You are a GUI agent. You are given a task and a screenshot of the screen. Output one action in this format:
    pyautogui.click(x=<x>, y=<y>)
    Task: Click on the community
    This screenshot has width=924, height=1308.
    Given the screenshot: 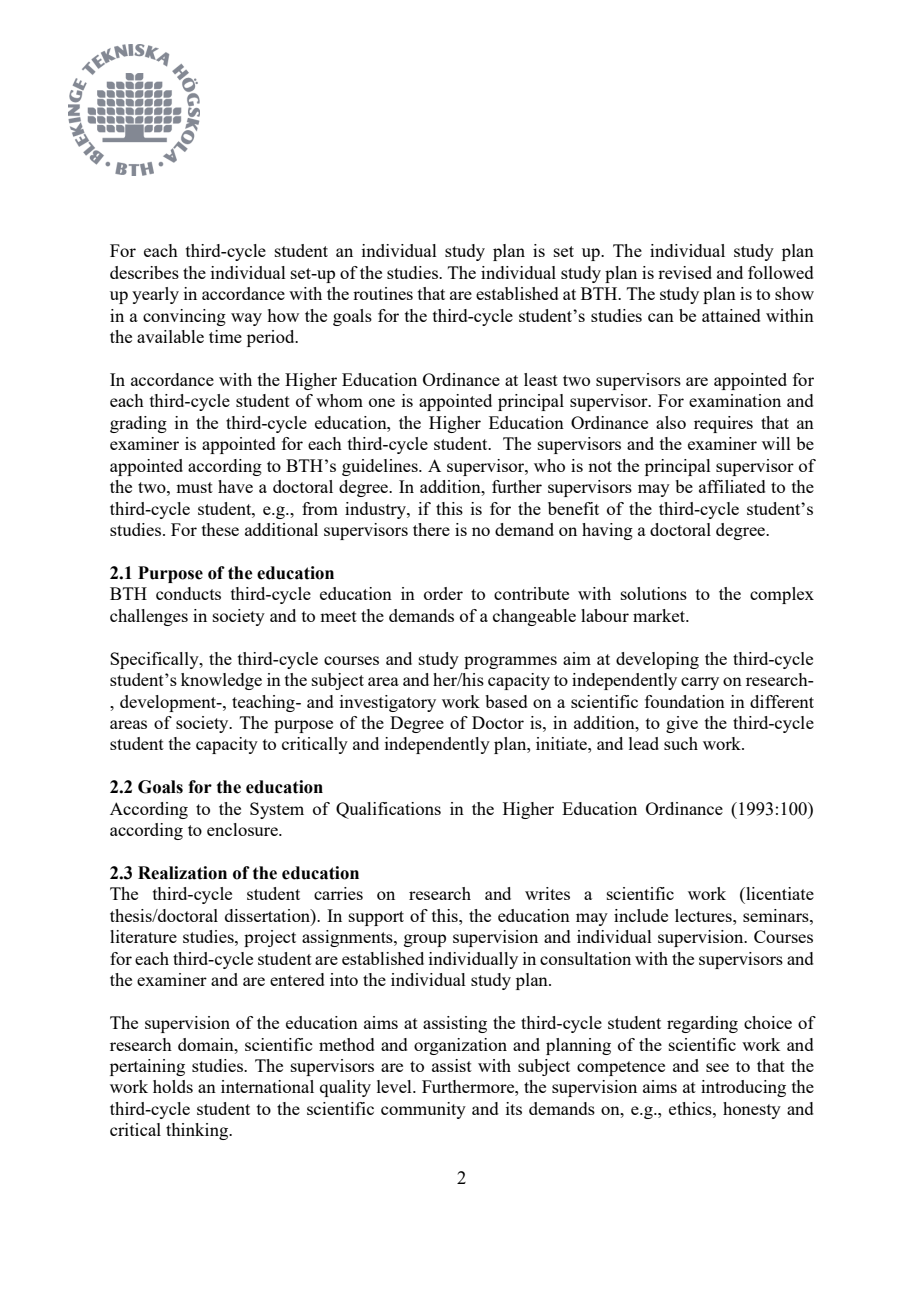 What is the action you would take?
    pyautogui.click(x=423, y=1110)
